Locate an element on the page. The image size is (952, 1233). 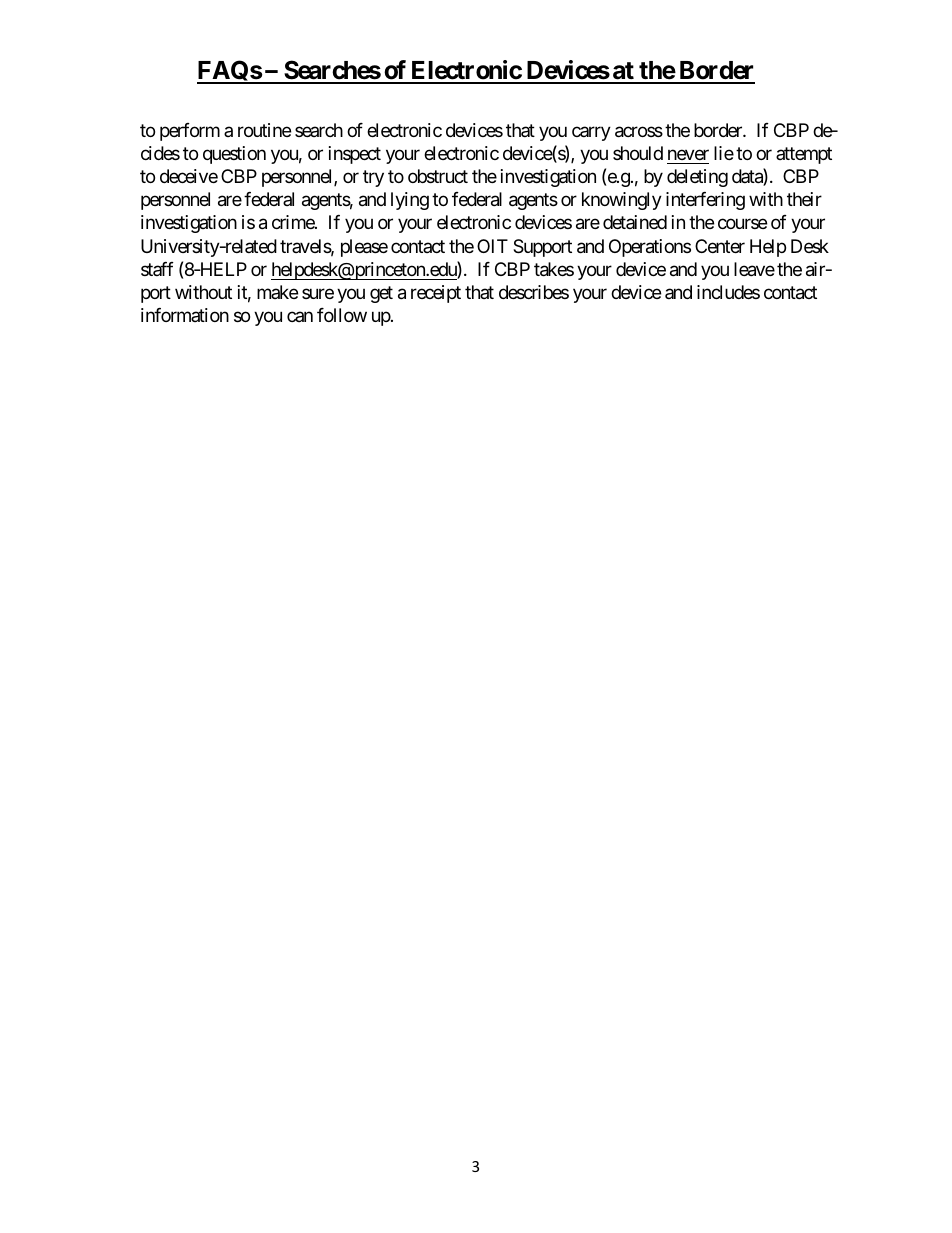
crime is located at coordinates (294, 222).
